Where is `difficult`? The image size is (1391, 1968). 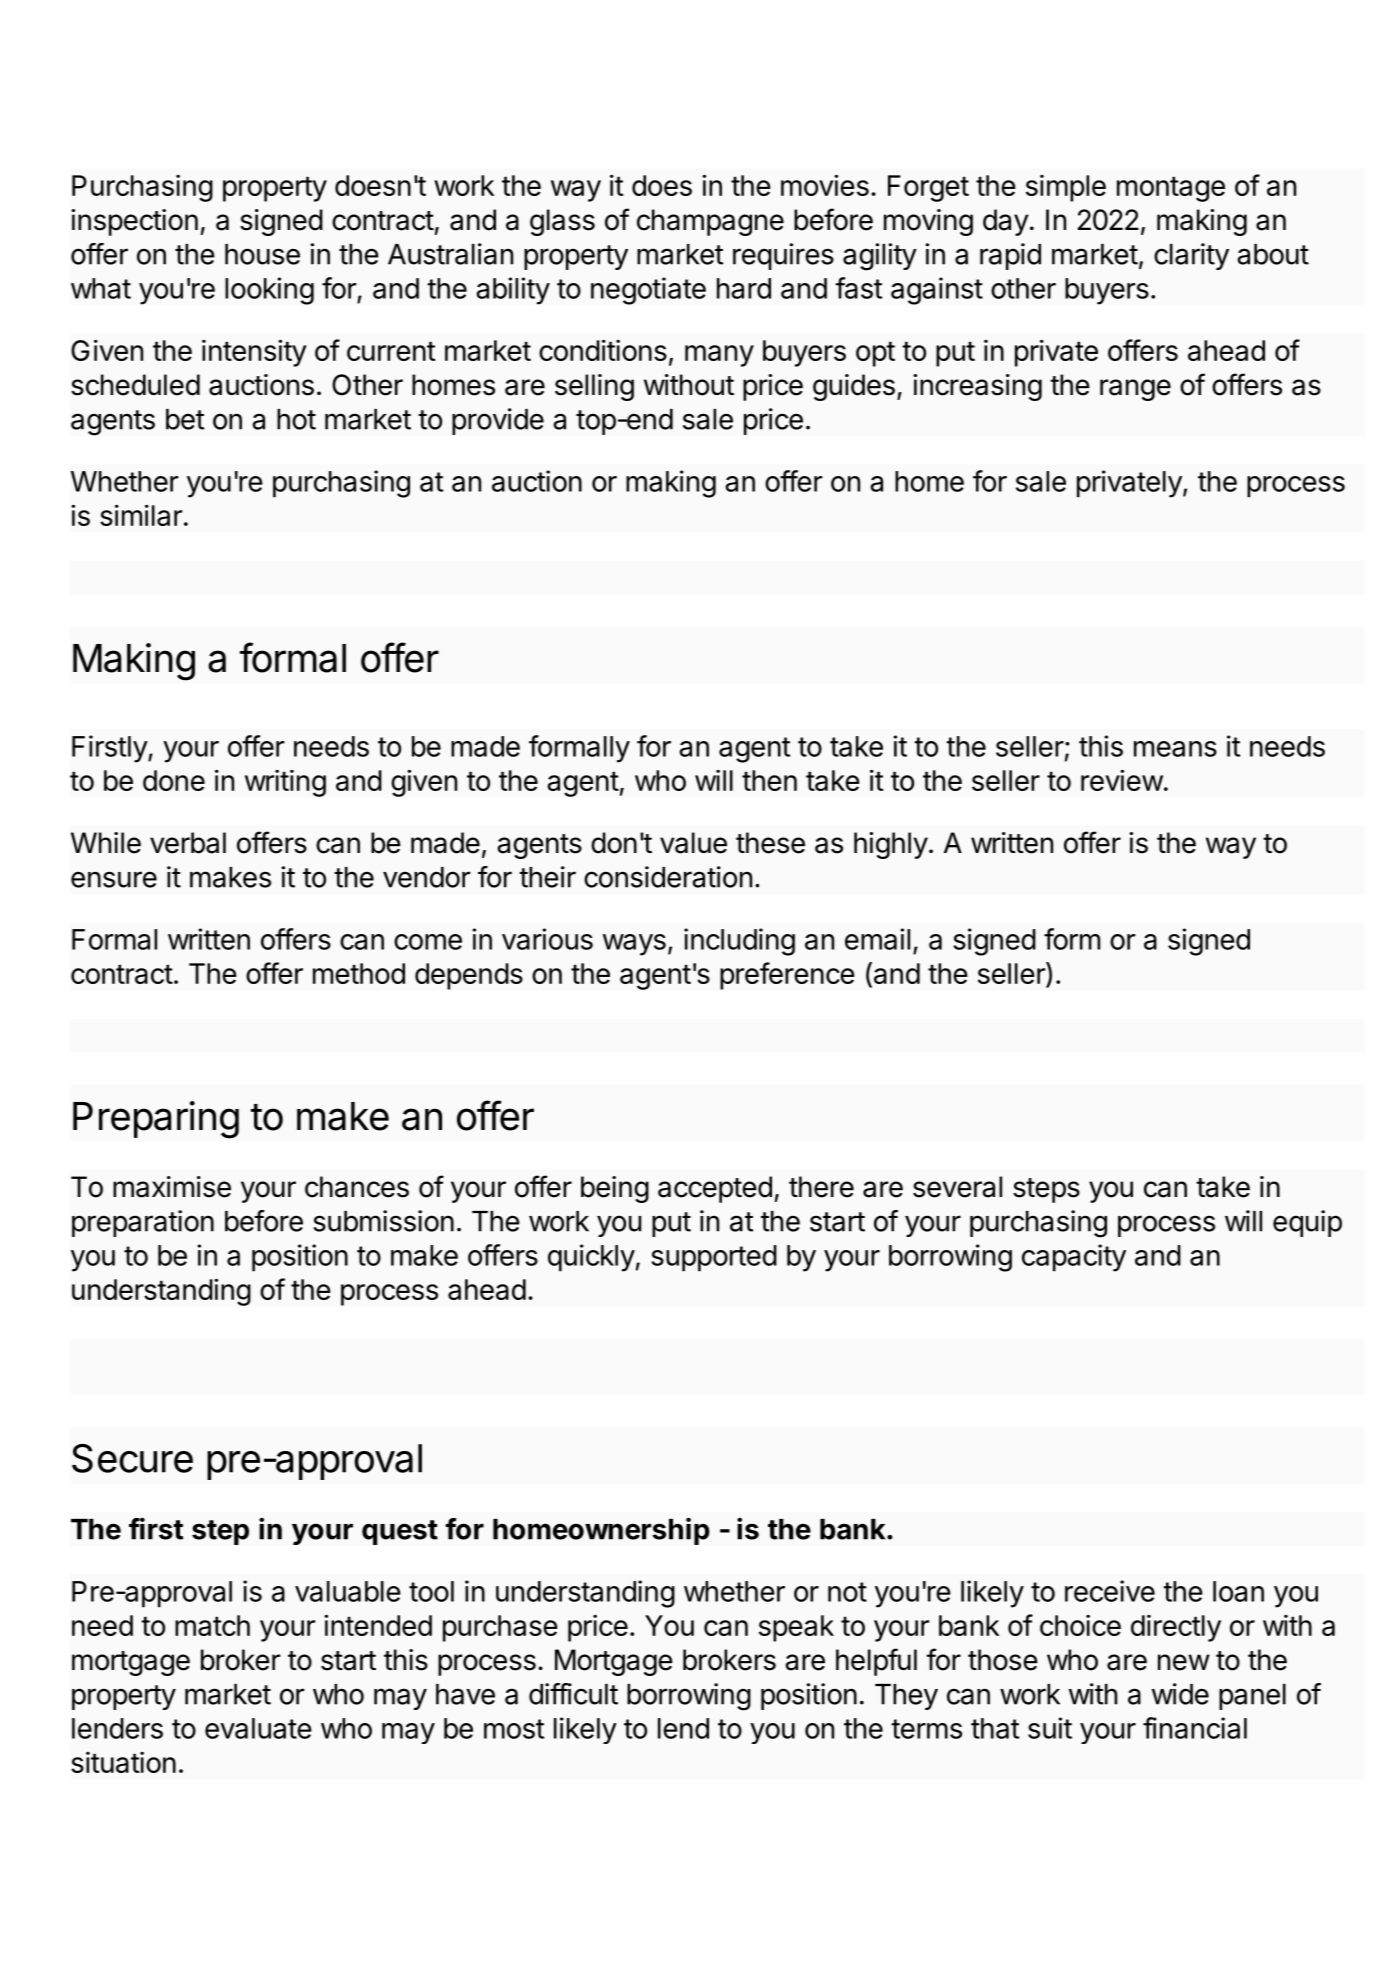 difficult is located at coordinates (573, 1694).
